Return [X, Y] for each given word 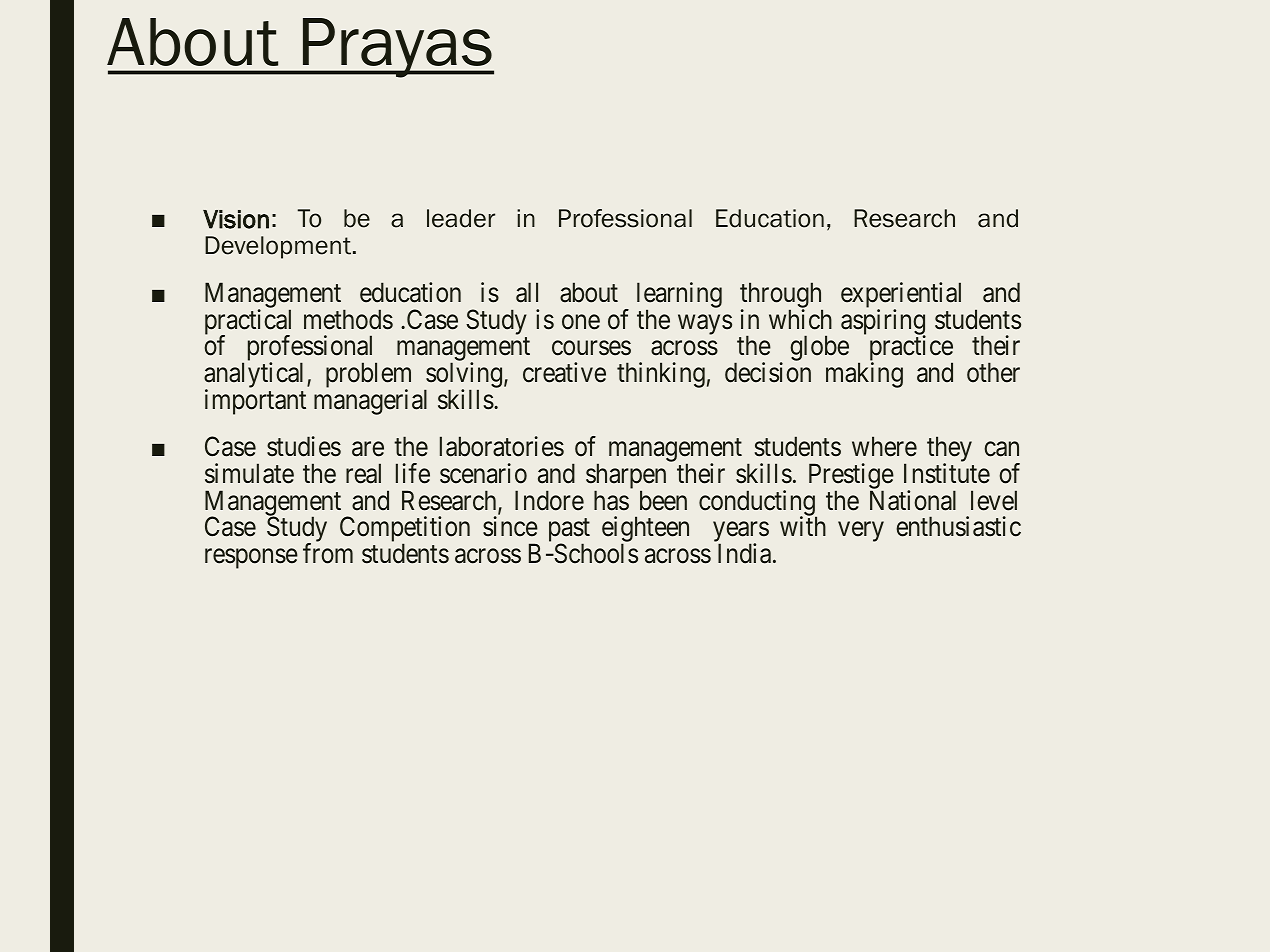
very [861, 532]
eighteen [645, 530]
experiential [901, 296]
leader [461, 218]
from [328, 553]
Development [278, 247]
